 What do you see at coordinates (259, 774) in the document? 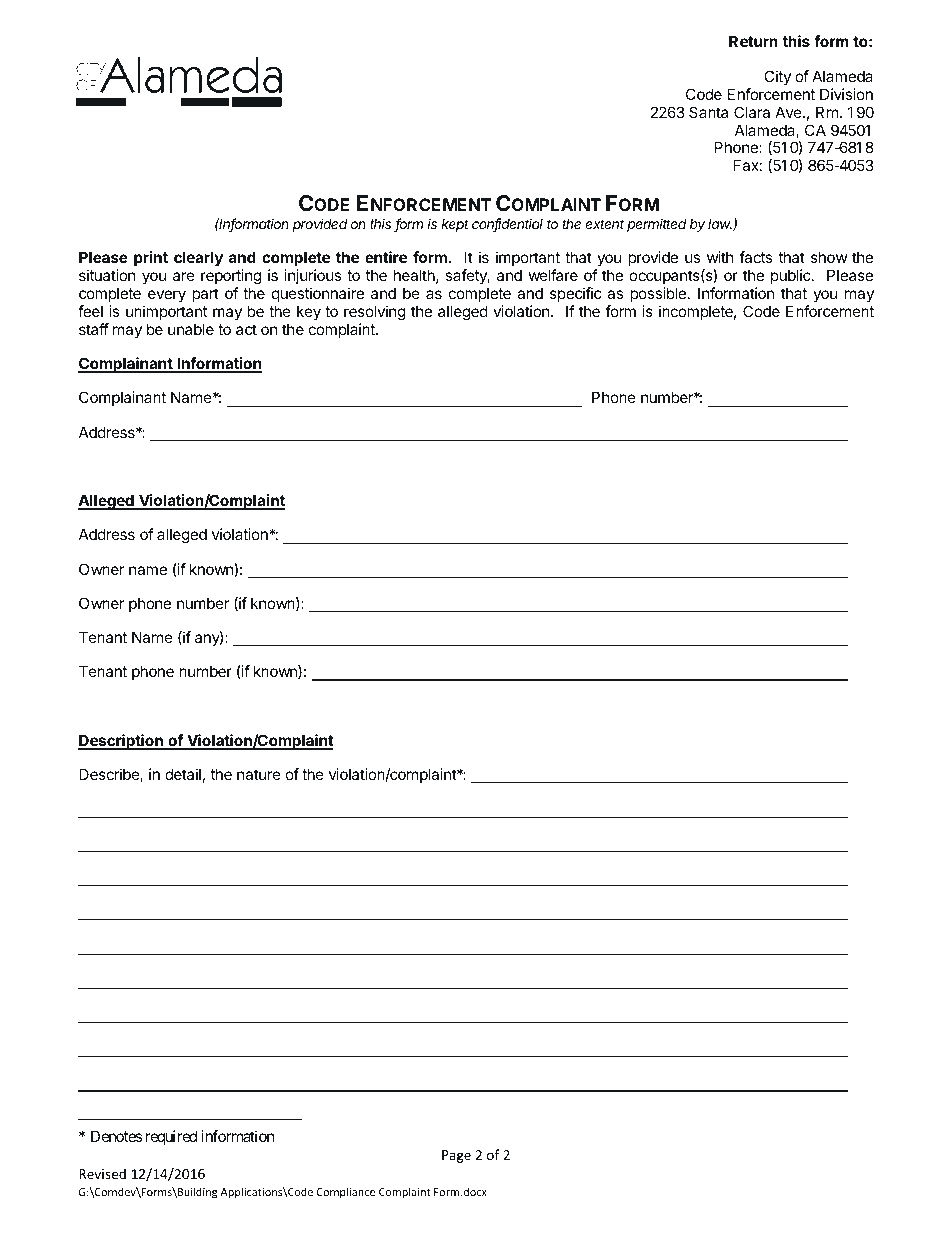
I see `nature` at bounding box center [259, 774].
